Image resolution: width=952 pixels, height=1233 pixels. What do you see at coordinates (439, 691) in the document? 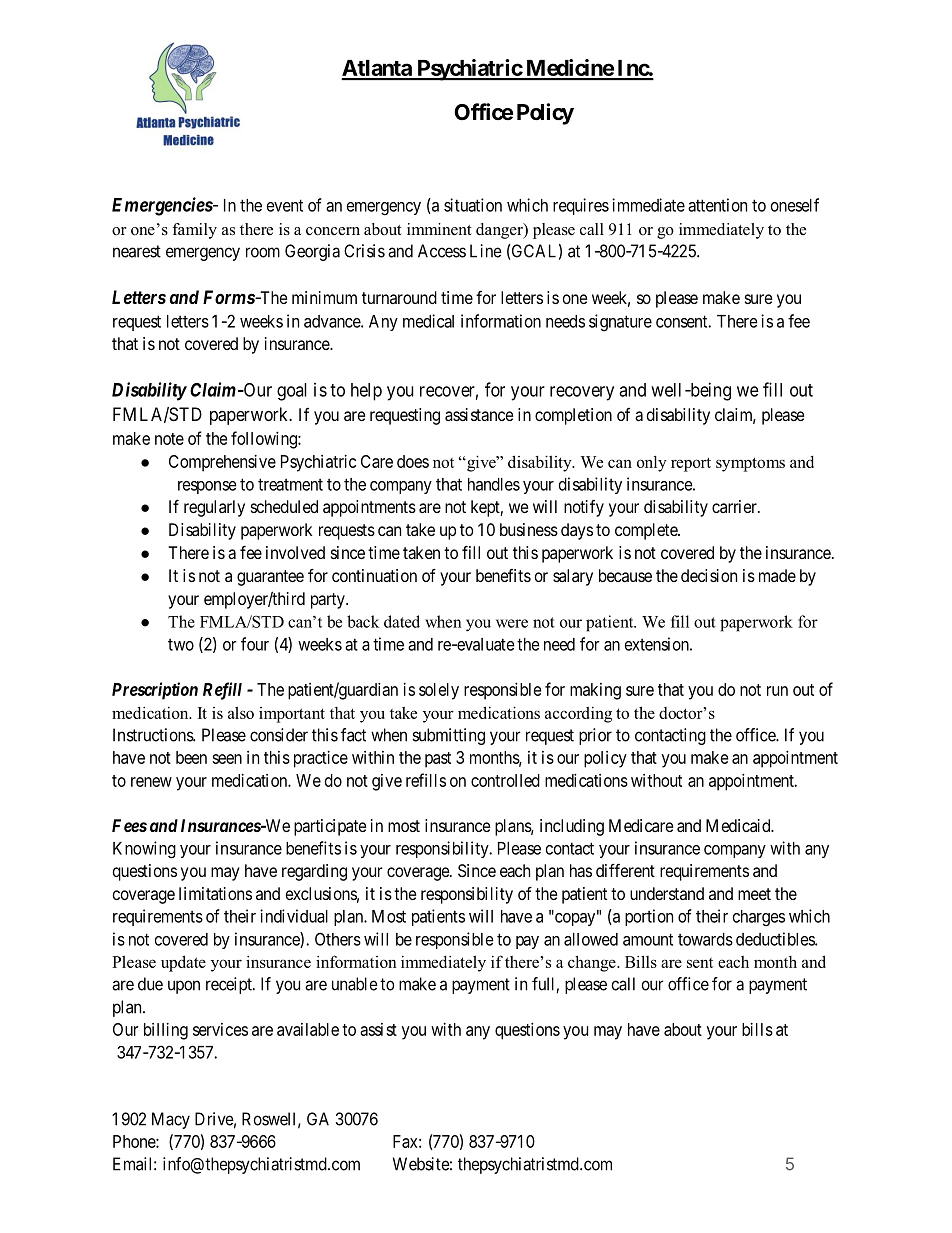
I see `solely` at bounding box center [439, 691].
